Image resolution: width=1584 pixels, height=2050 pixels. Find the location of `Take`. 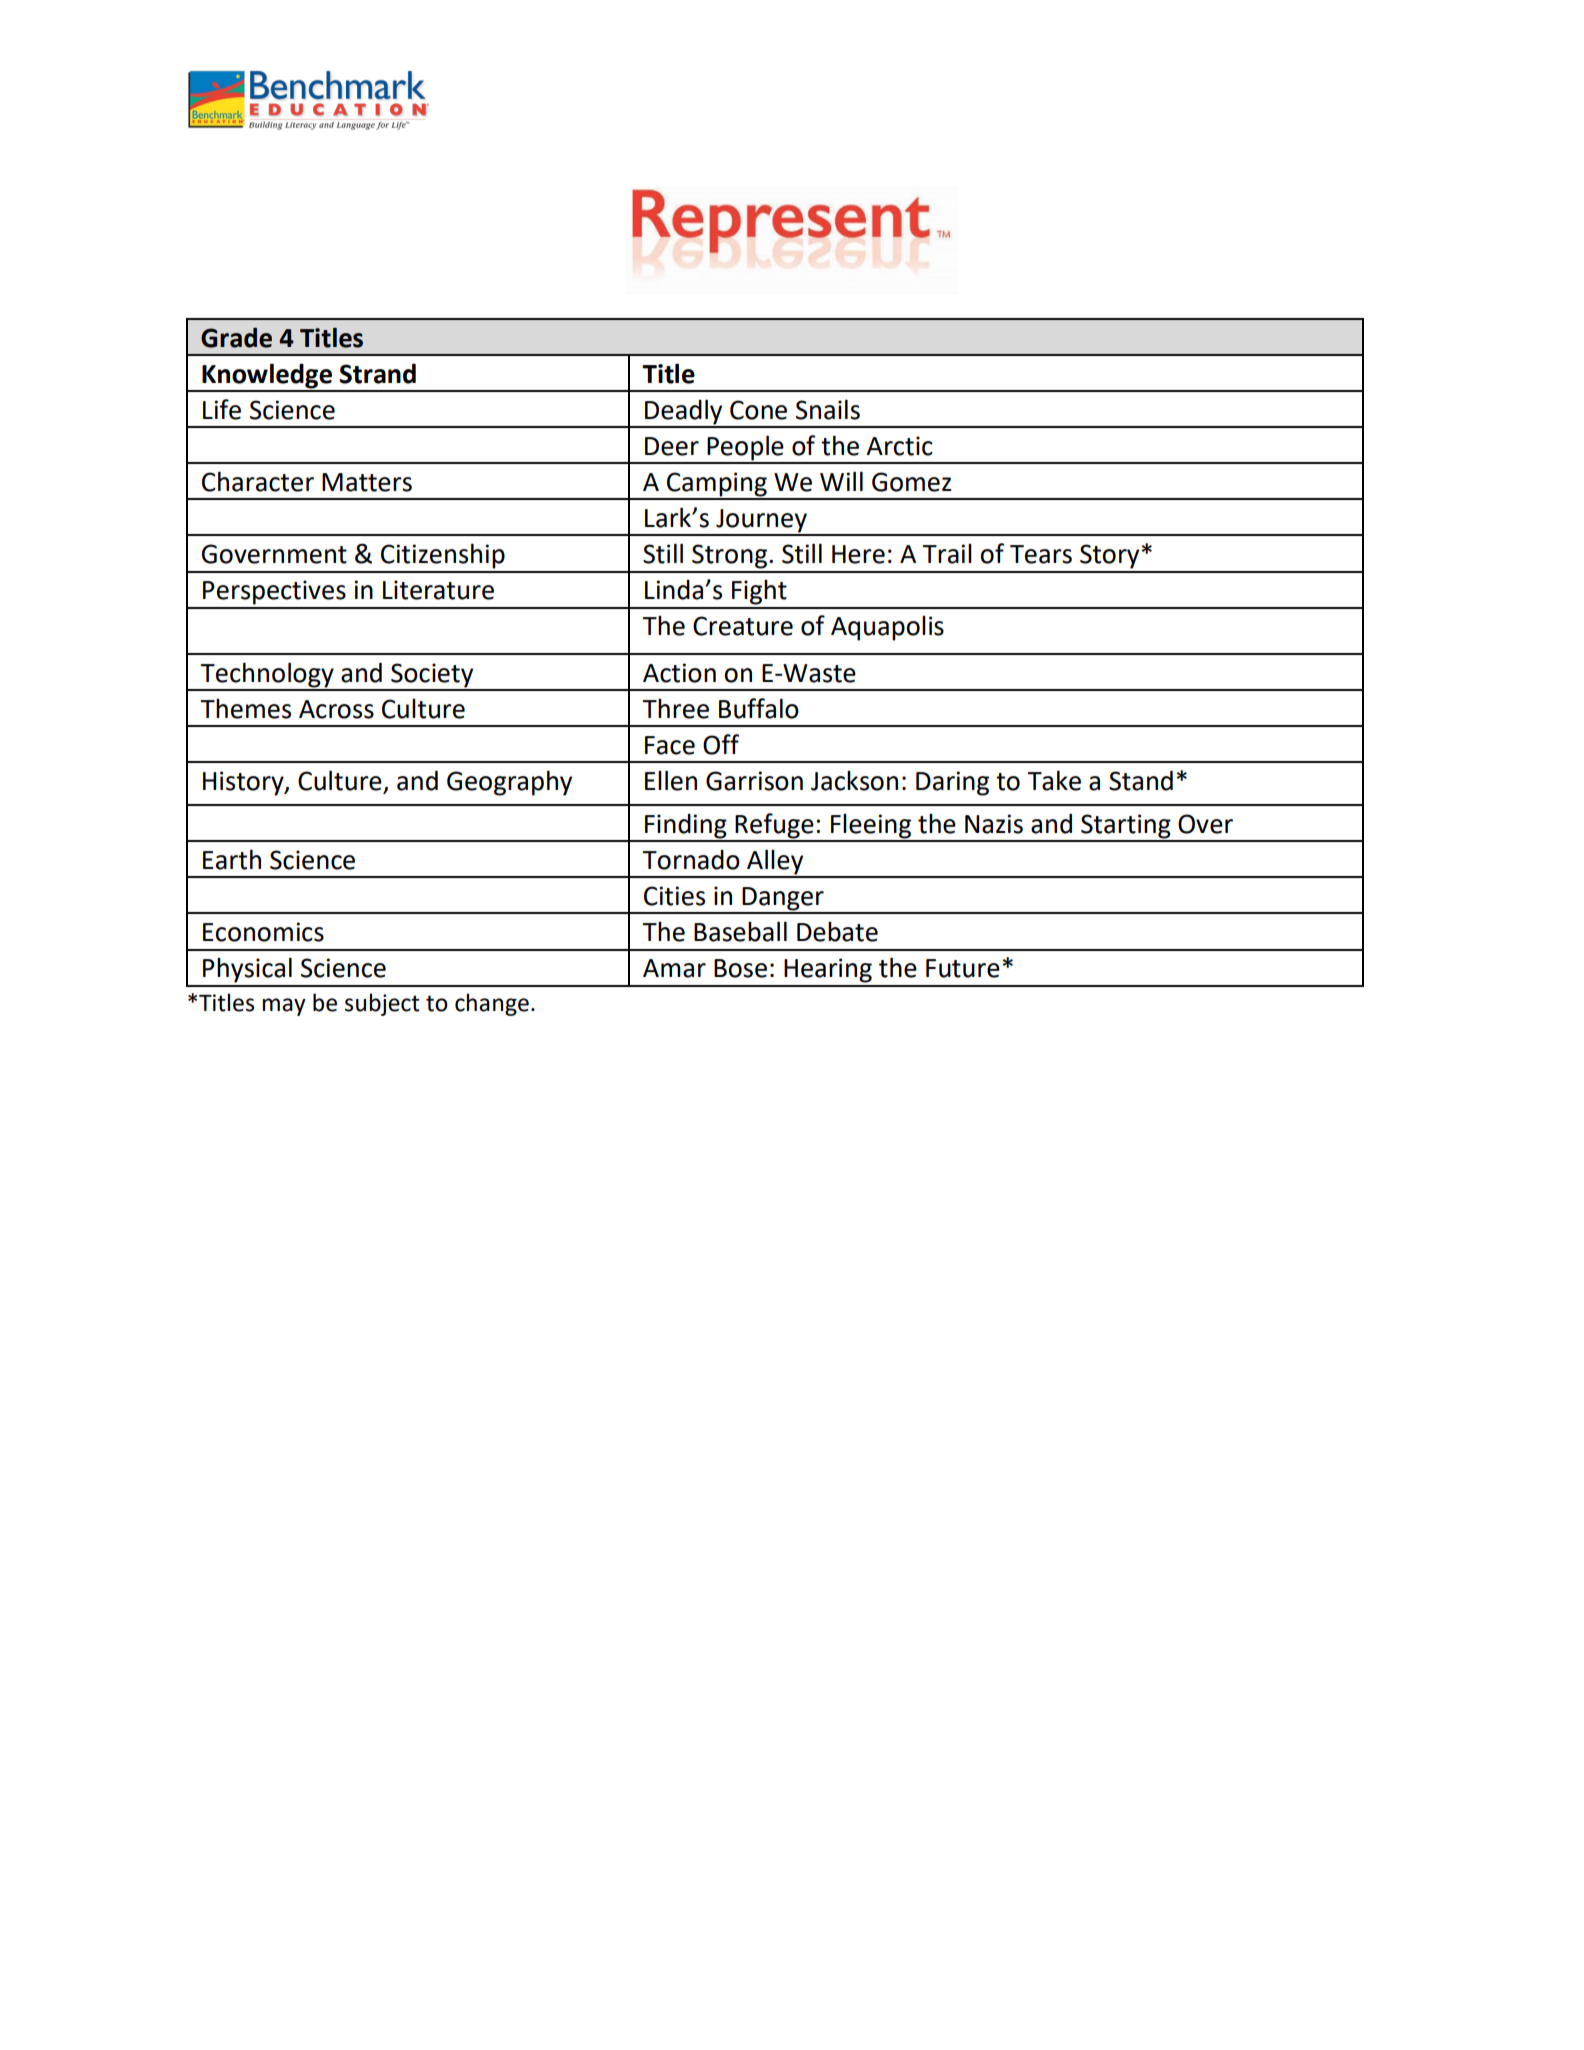

Take is located at coordinates (1054, 780).
